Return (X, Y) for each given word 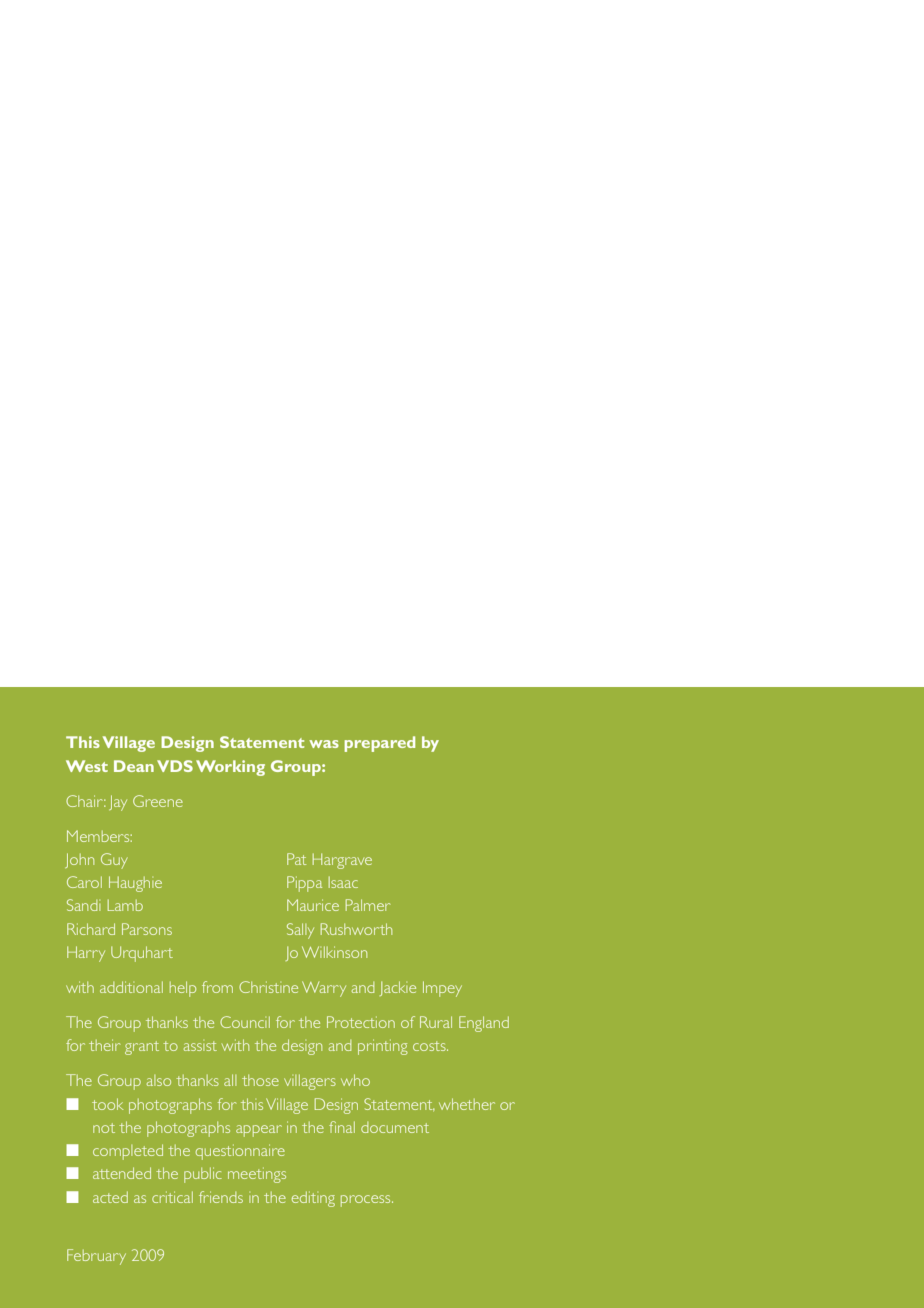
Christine (268, 987)
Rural (436, 1022)
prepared (379, 744)
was (324, 744)
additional (131, 987)
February (96, 1257)
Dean (134, 766)
